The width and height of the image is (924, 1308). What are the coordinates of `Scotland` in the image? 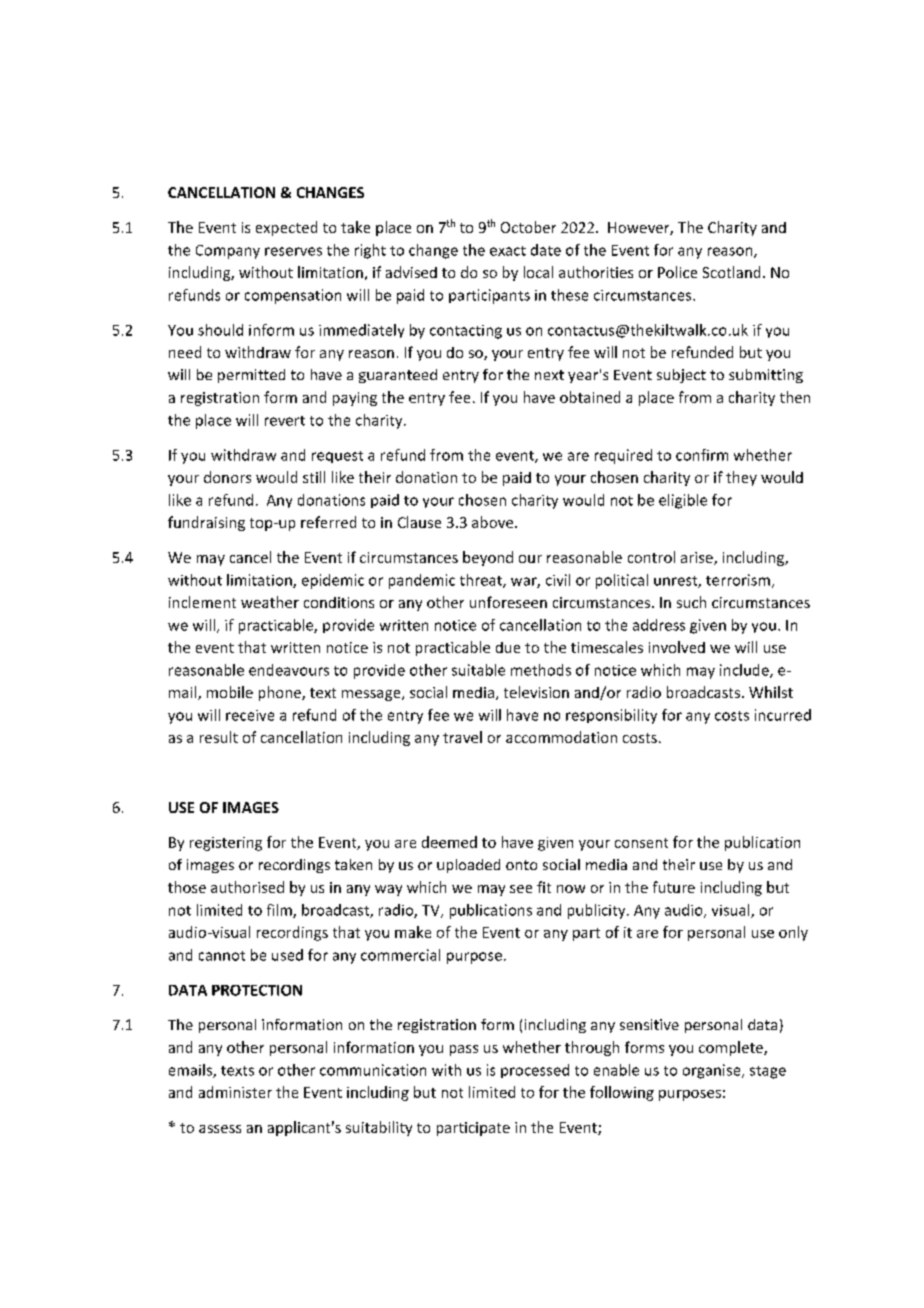 It's located at (731, 272).
